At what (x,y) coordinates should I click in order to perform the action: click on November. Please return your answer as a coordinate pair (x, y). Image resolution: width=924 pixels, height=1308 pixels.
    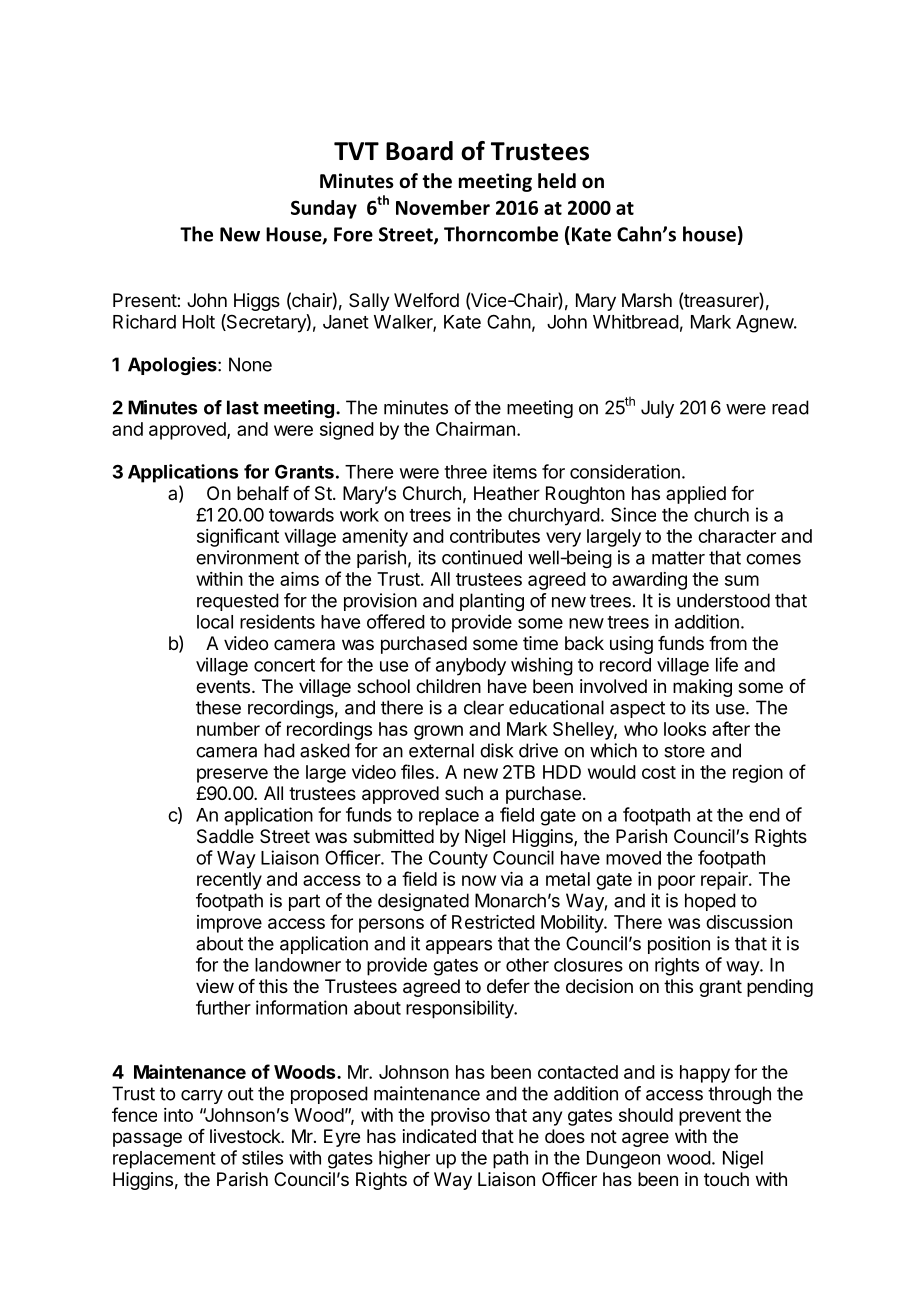
    Looking at the image, I should click on (443, 207).
